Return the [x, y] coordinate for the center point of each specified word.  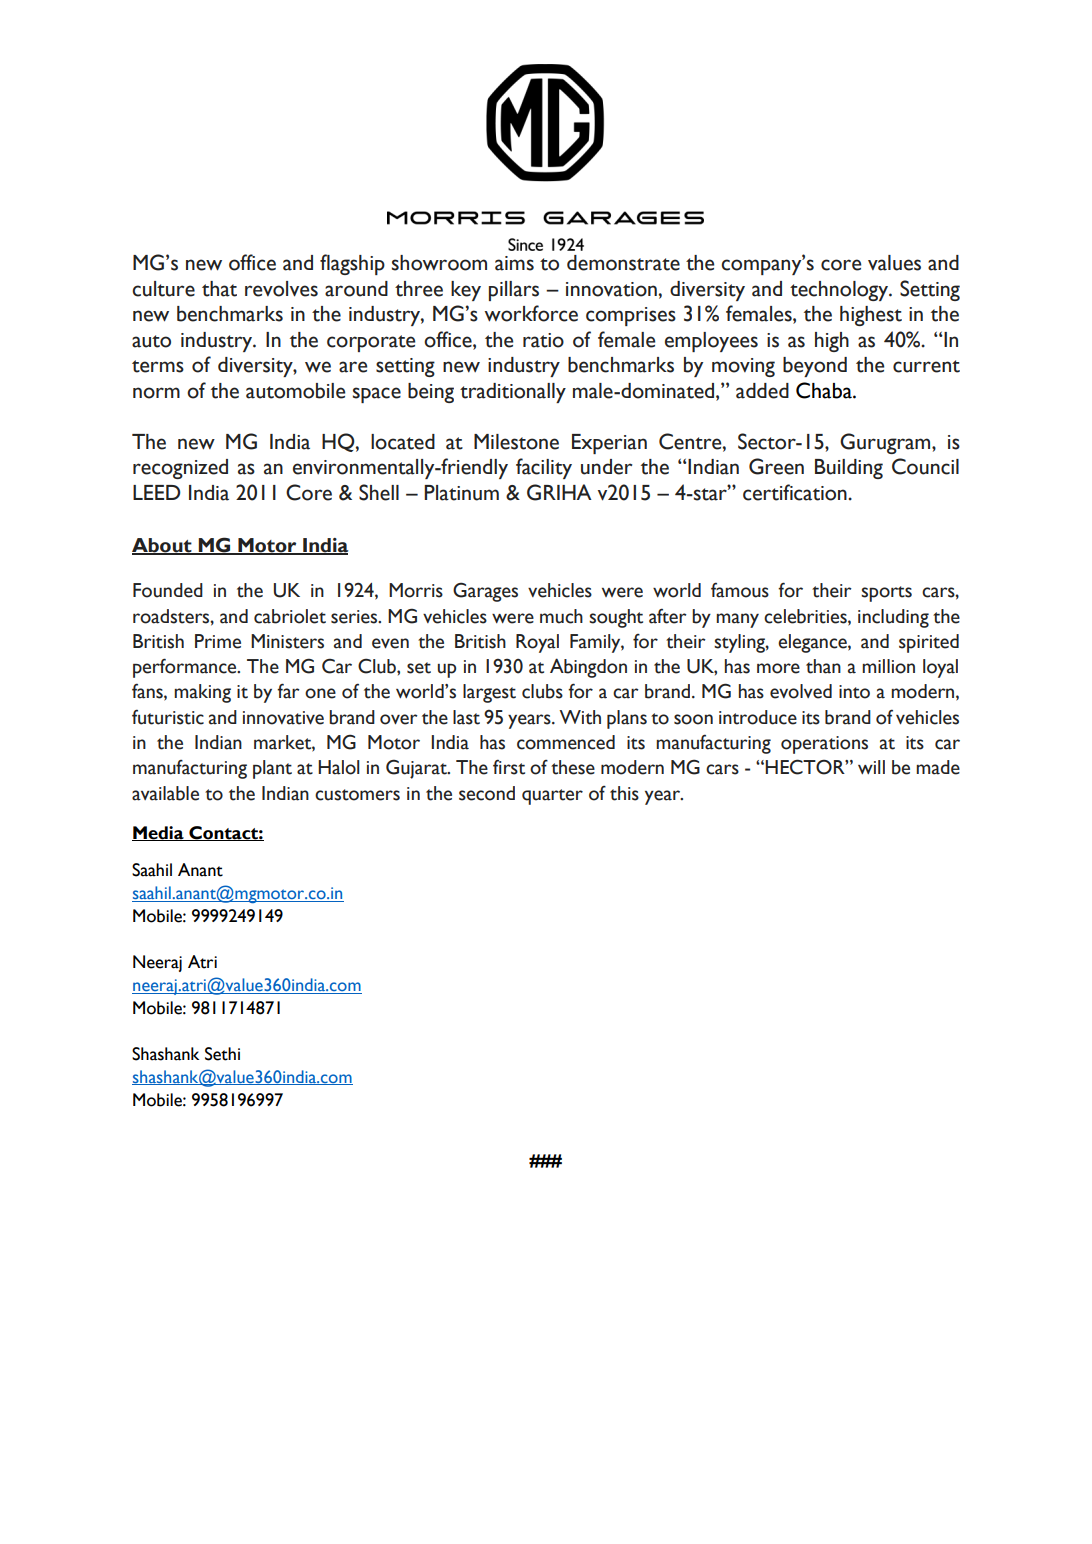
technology [840, 291]
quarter [552, 797]
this [624, 793]
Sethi [222, 1054]
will [871, 767]
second [487, 793]
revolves [281, 289]
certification [796, 492]
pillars [514, 291]
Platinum [461, 493]
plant [272, 769]
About [163, 546]
